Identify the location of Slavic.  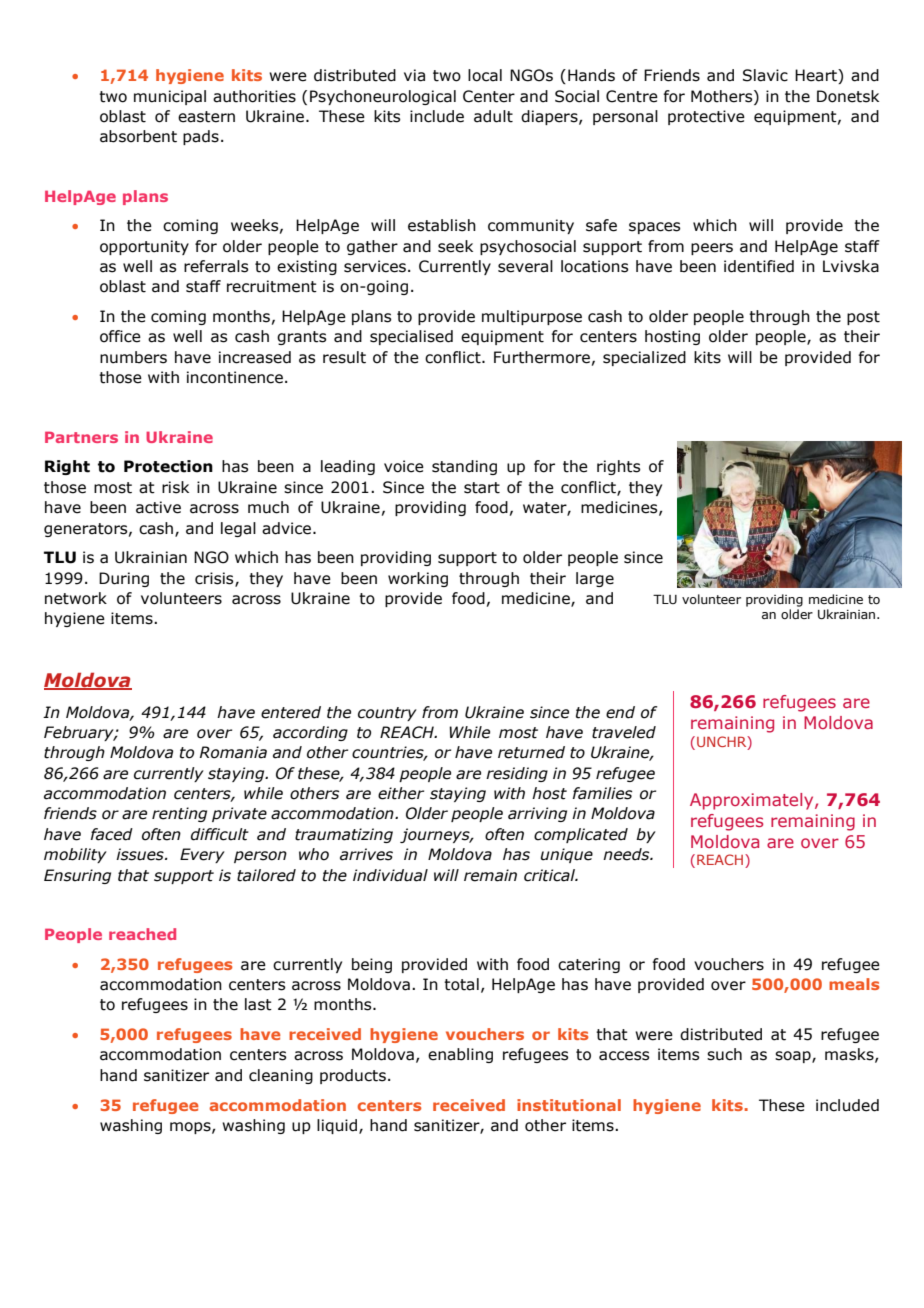
(765, 75).
